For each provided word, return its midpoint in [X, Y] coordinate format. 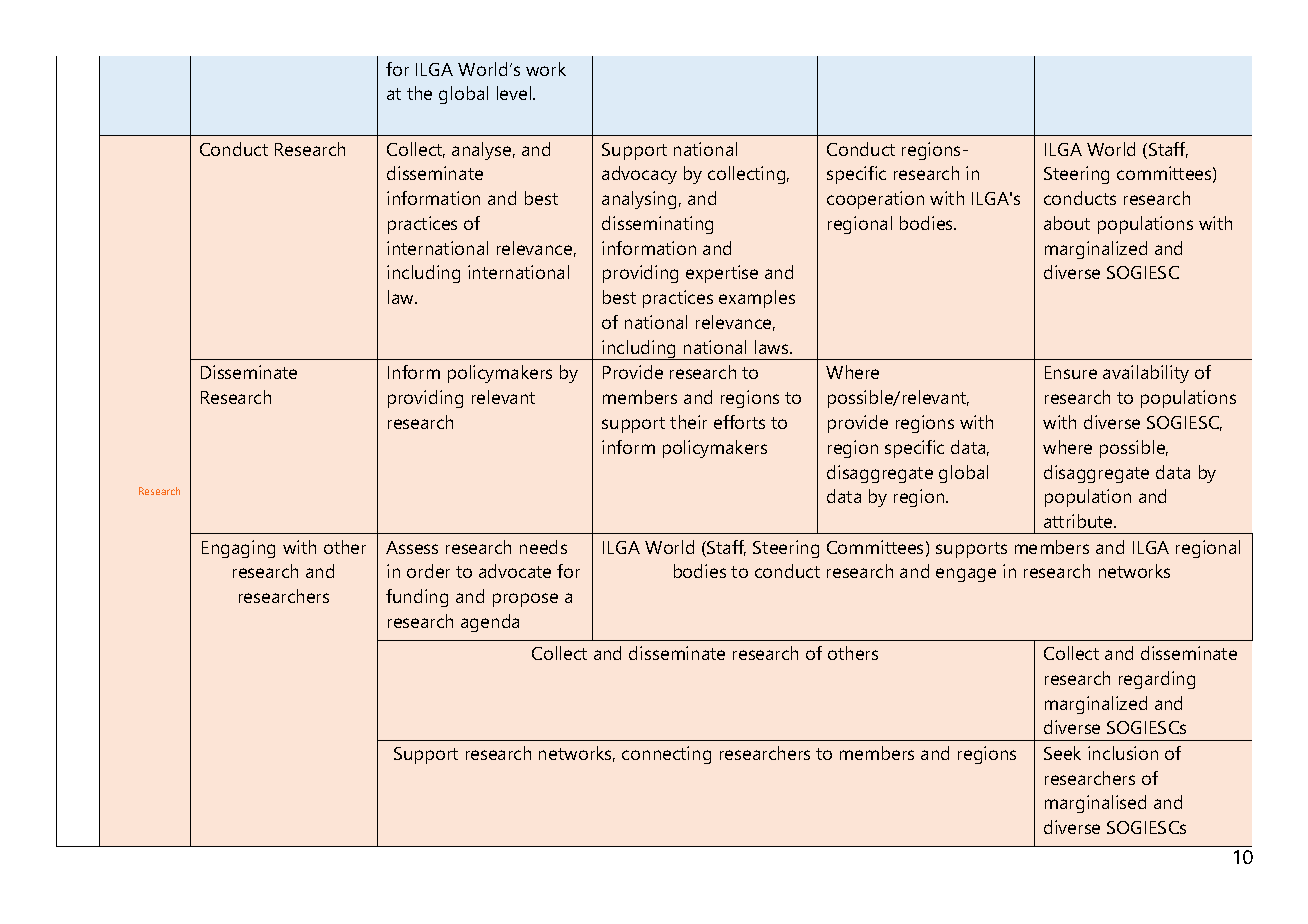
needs [543, 547]
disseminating [657, 225]
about [1067, 223]
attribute [1079, 521]
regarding [1157, 680]
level [515, 93]
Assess [412, 547]
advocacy [639, 175]
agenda [490, 623]
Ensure [1071, 372]
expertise [722, 274]
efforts [739, 422]
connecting [666, 755]
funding [417, 598]
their [688, 422]
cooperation [875, 200]
